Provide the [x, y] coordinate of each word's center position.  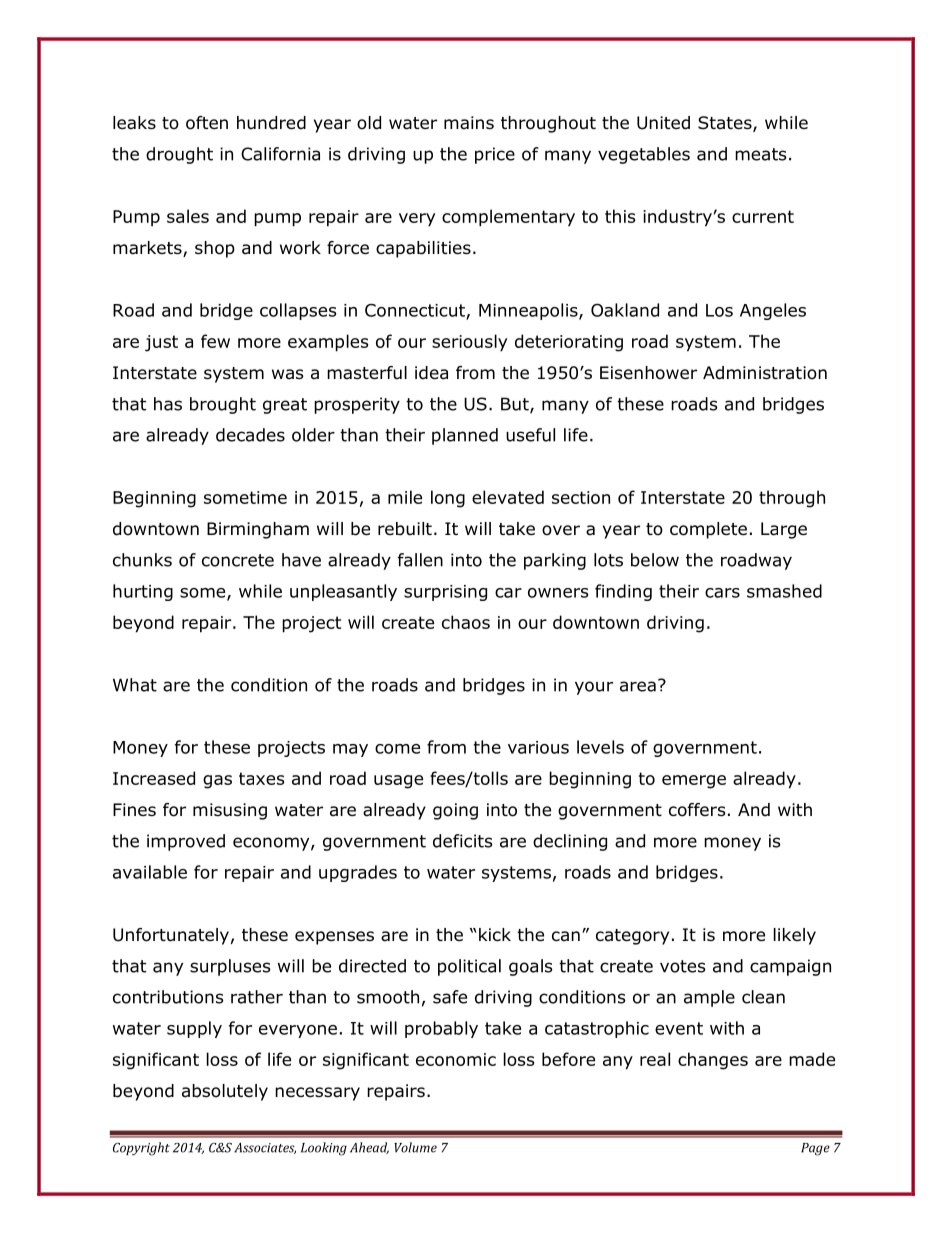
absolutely [225, 1092]
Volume [415, 1147]
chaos [466, 622]
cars [722, 593]
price [495, 155]
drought [179, 155]
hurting [143, 592]
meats [761, 154]
